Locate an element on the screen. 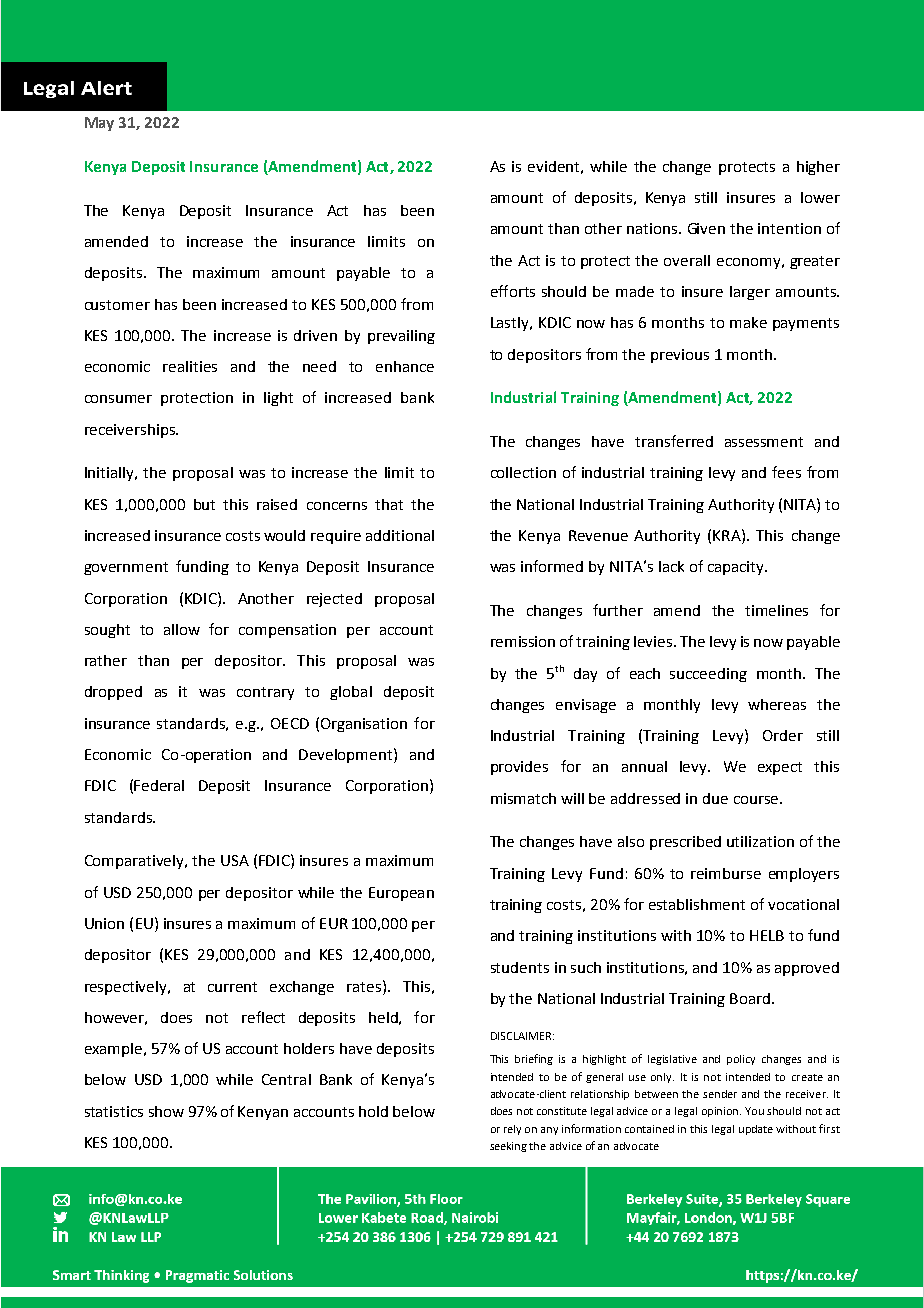 The image size is (924, 1308). higher is located at coordinates (818, 168).
